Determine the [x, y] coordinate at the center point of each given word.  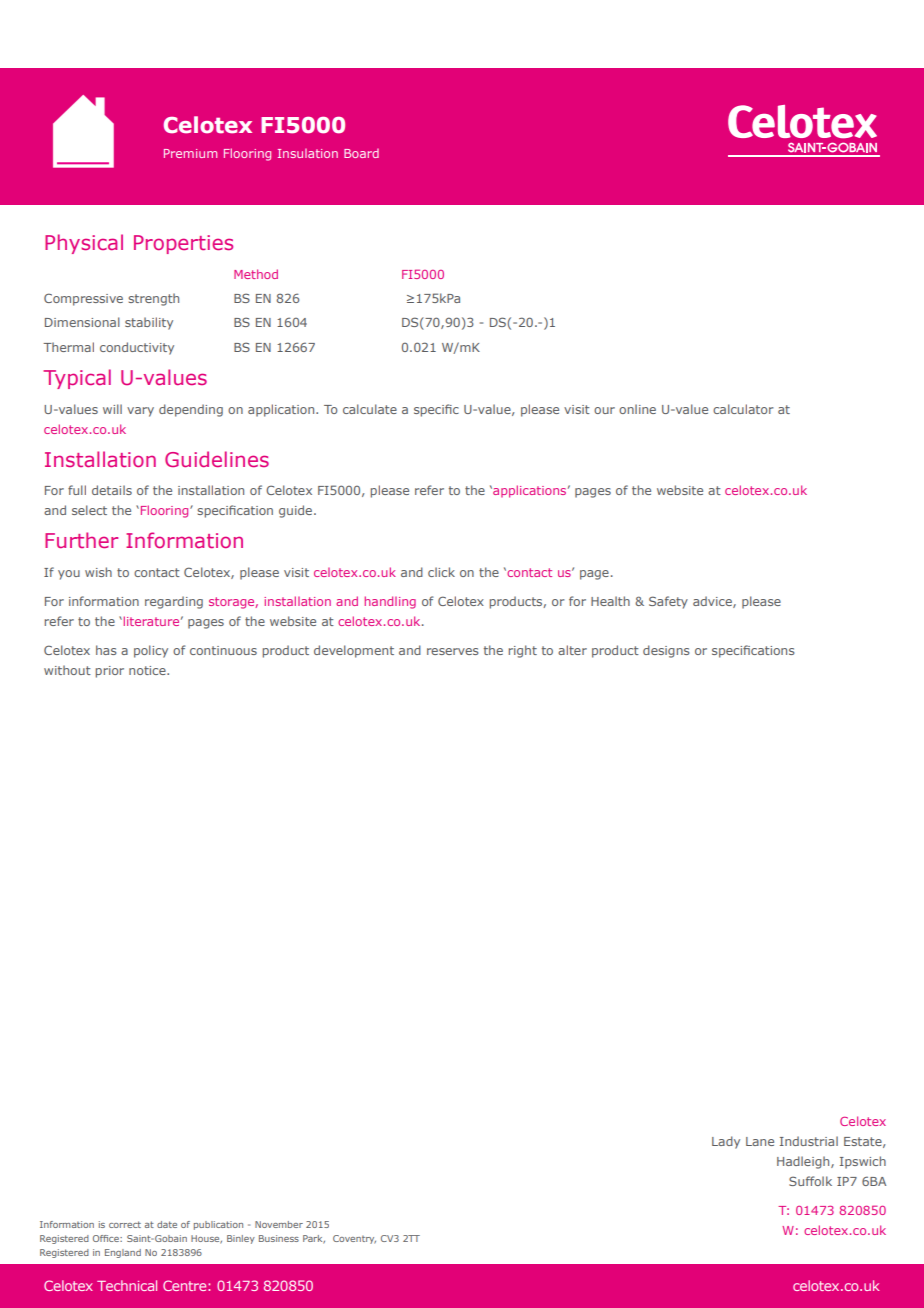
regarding [174, 602]
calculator [743, 409]
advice [713, 602]
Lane [760, 1141]
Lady [726, 1142]
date [167, 1224]
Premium [190, 153]
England [123, 1253]
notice [148, 670]
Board [361, 153]
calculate [370, 409]
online [637, 409]
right [523, 651]
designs [666, 651]
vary [140, 412]
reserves [452, 651]
